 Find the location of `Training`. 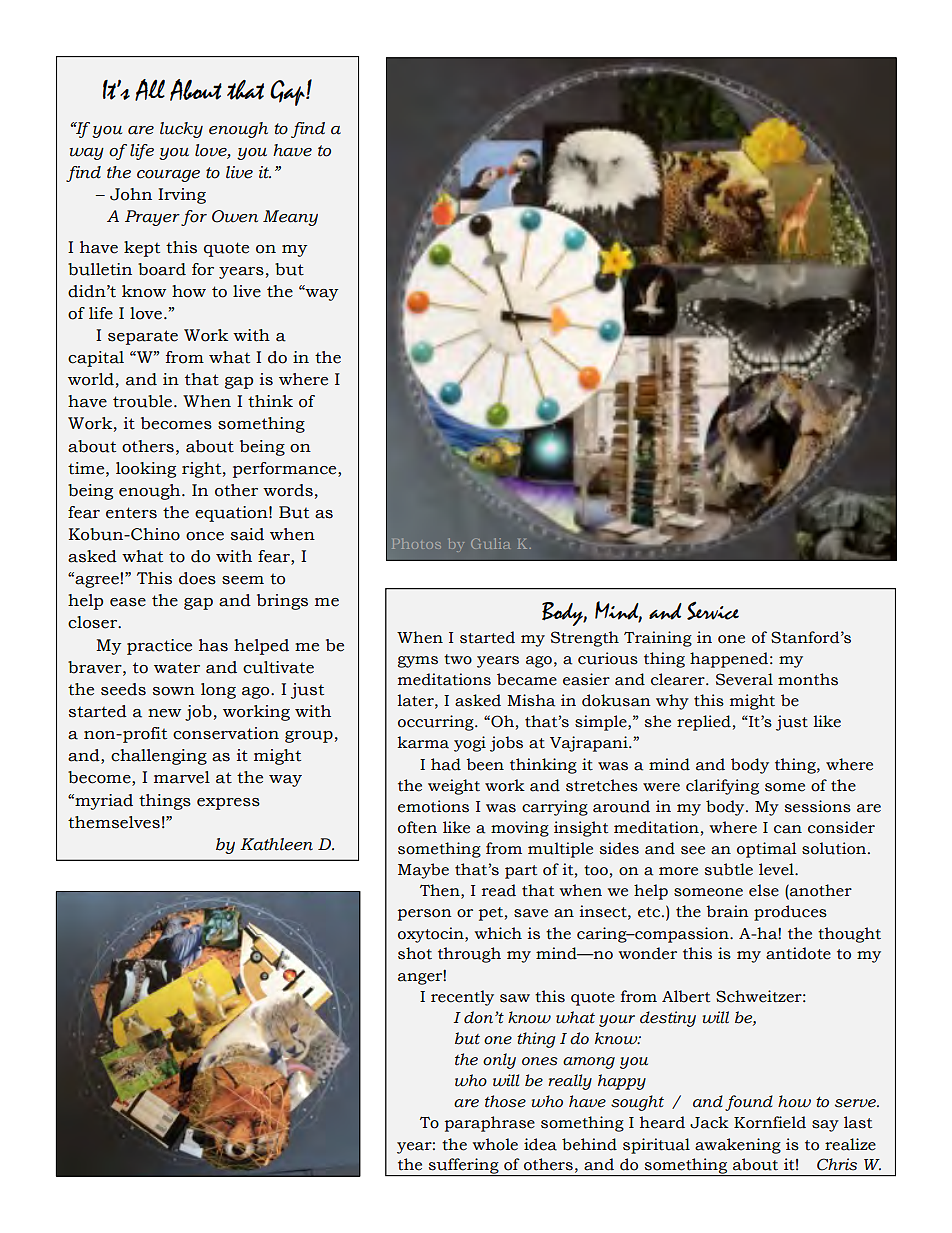

Training is located at coordinates (658, 639).
